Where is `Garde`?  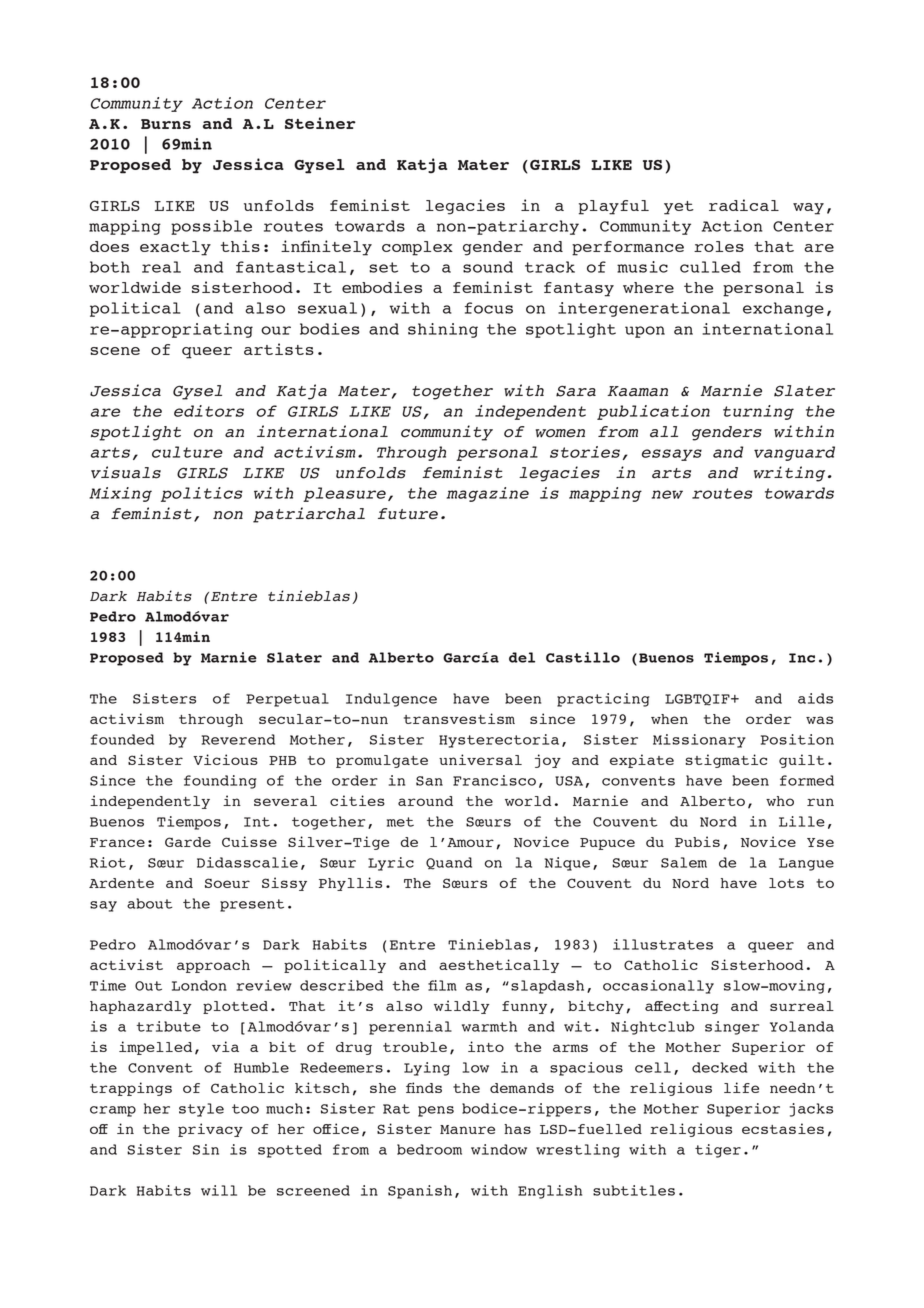 Garde is located at coordinates (188, 842).
